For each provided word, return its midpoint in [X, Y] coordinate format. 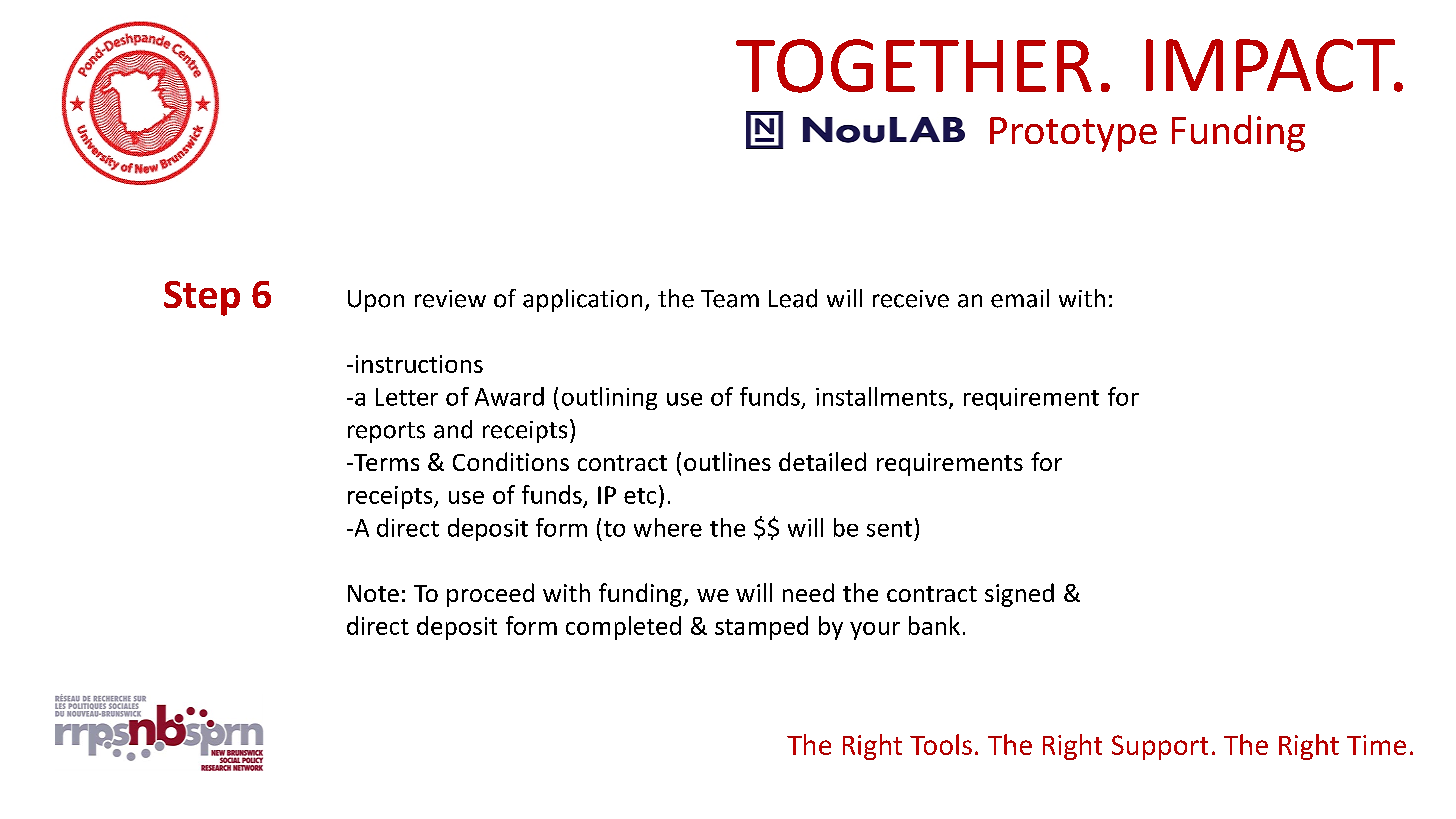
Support [1160, 747]
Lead [793, 298]
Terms [385, 462]
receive [911, 299]
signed [1019, 595]
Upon [376, 301]
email [1020, 298]
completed [623, 628]
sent [889, 529]
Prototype [1073, 134]
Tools [941, 744]
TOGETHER [914, 66]
